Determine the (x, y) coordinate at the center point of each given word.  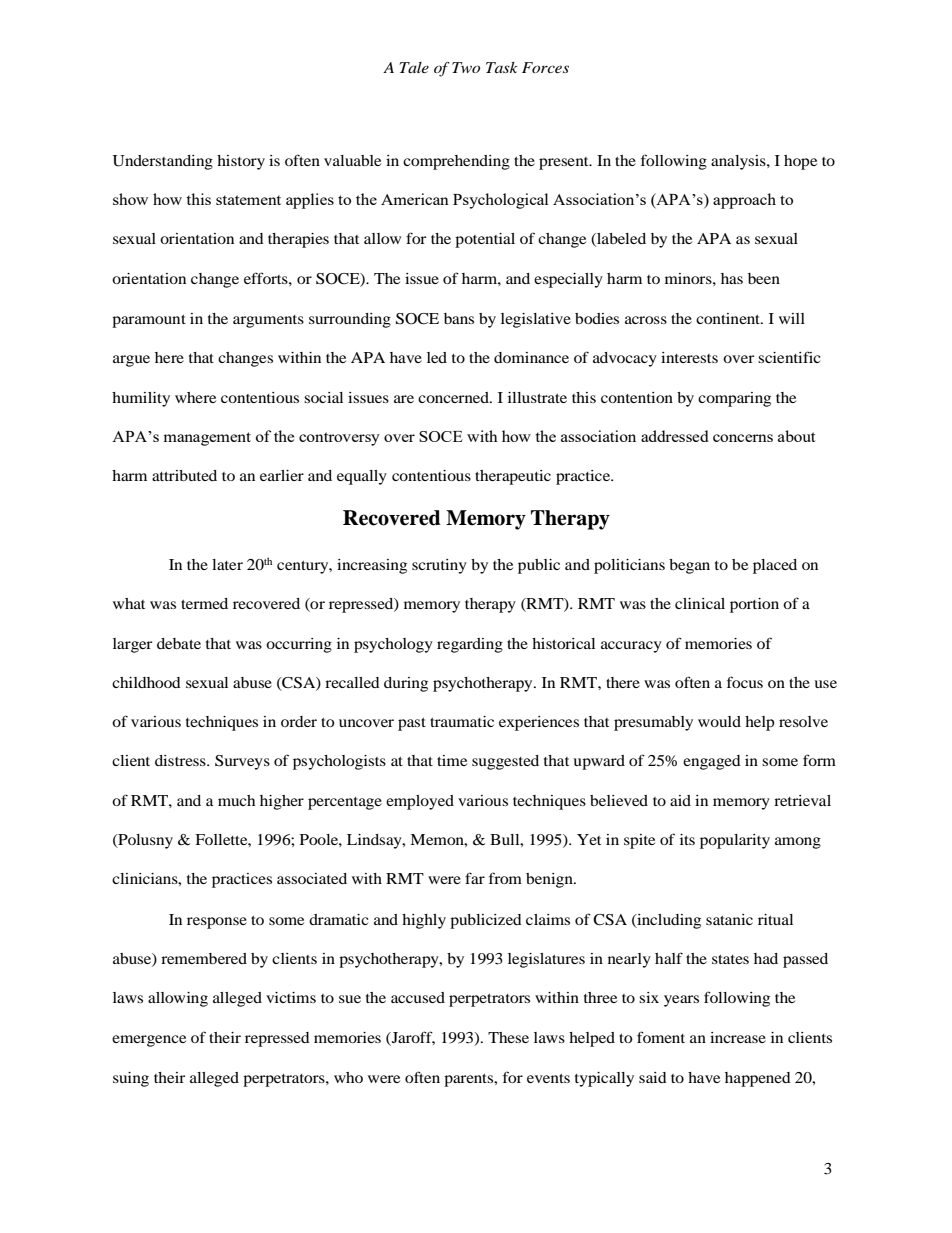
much (236, 800)
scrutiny (439, 566)
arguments (268, 321)
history (241, 162)
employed (420, 802)
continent (729, 318)
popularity (735, 841)
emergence (149, 1041)
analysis (739, 162)
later (227, 564)
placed (775, 566)
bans (459, 318)
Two (466, 67)
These (508, 1037)
